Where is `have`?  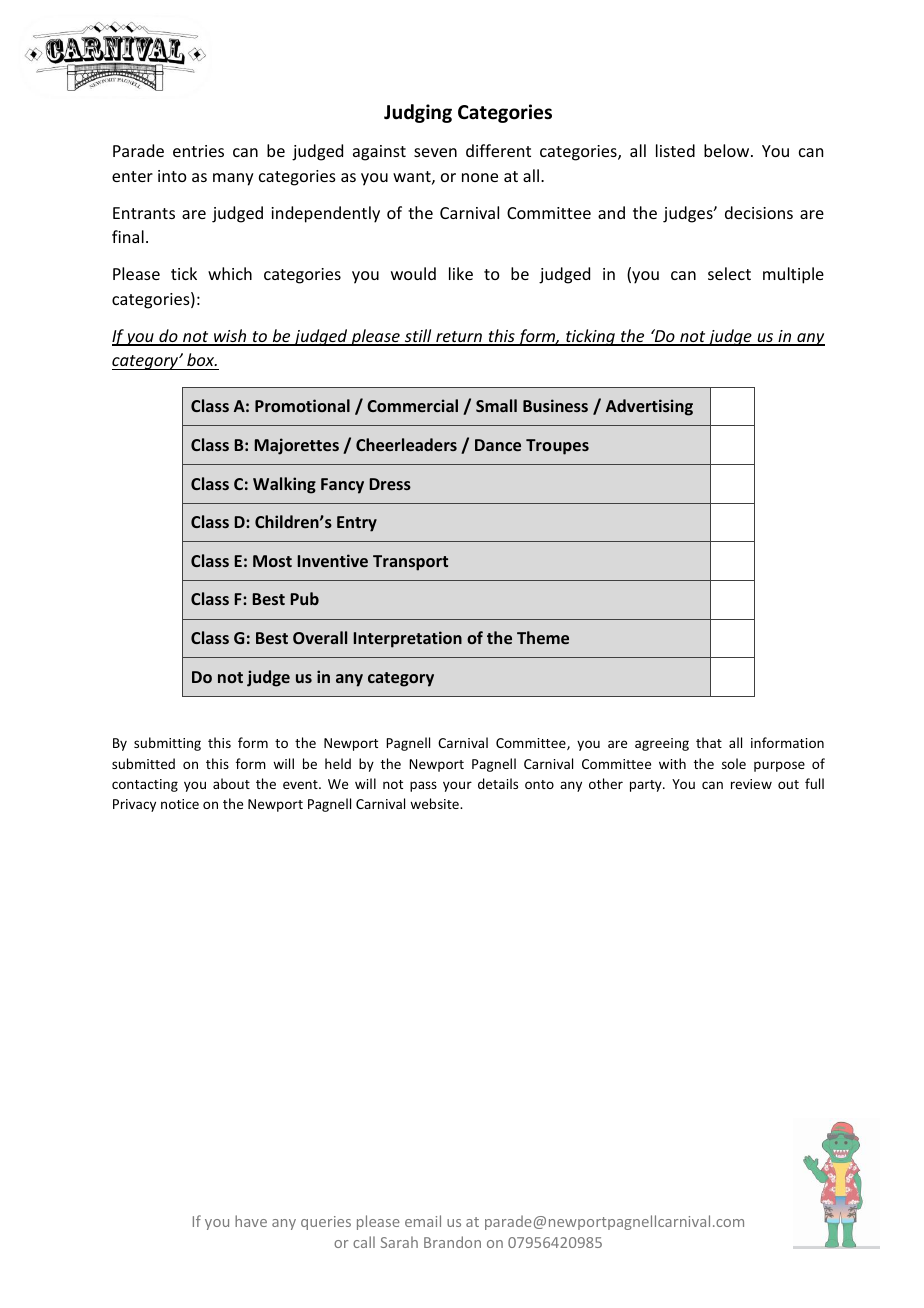 have is located at coordinates (251, 1221).
